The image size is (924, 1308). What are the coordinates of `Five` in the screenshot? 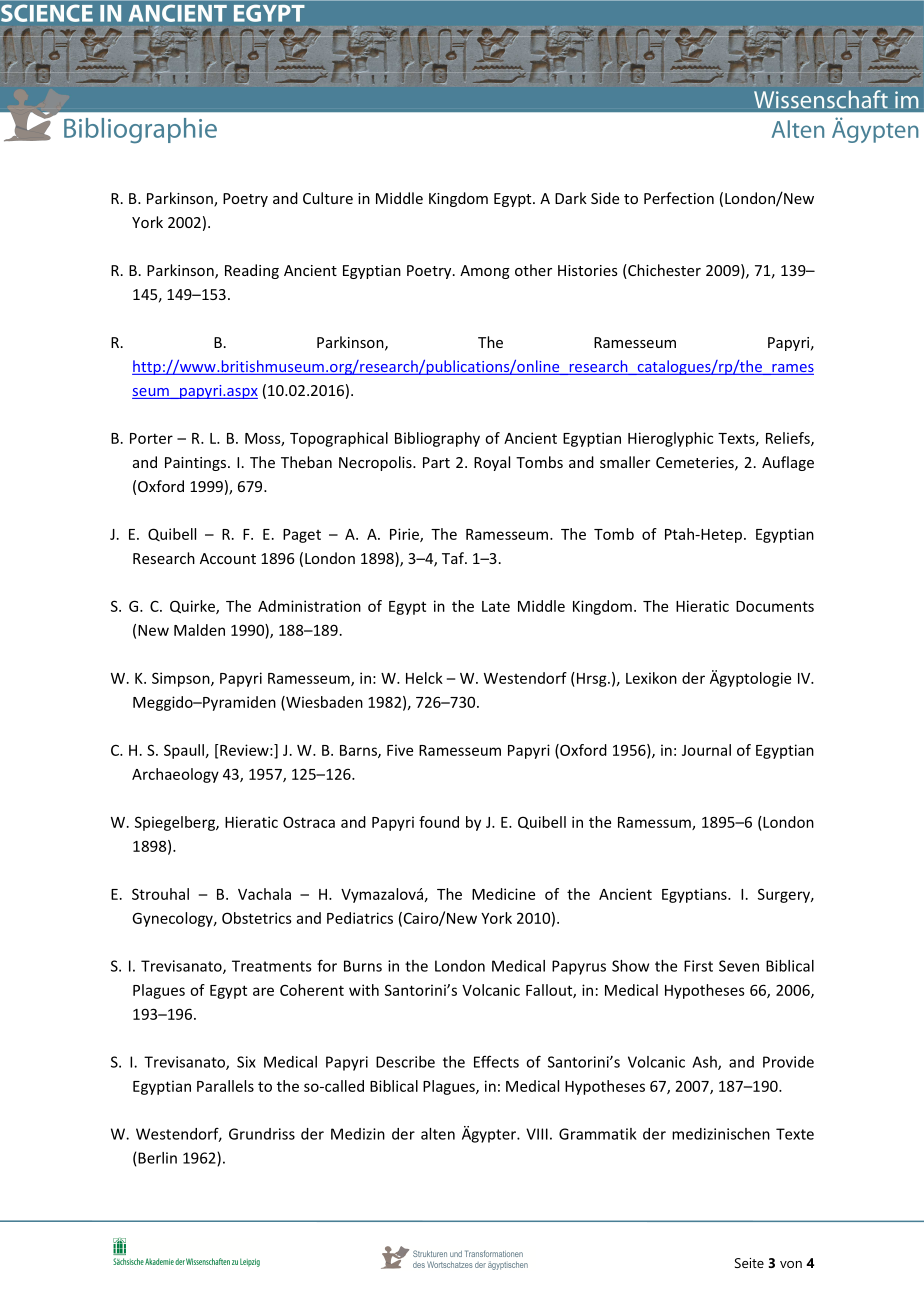 It's located at (400, 750).
